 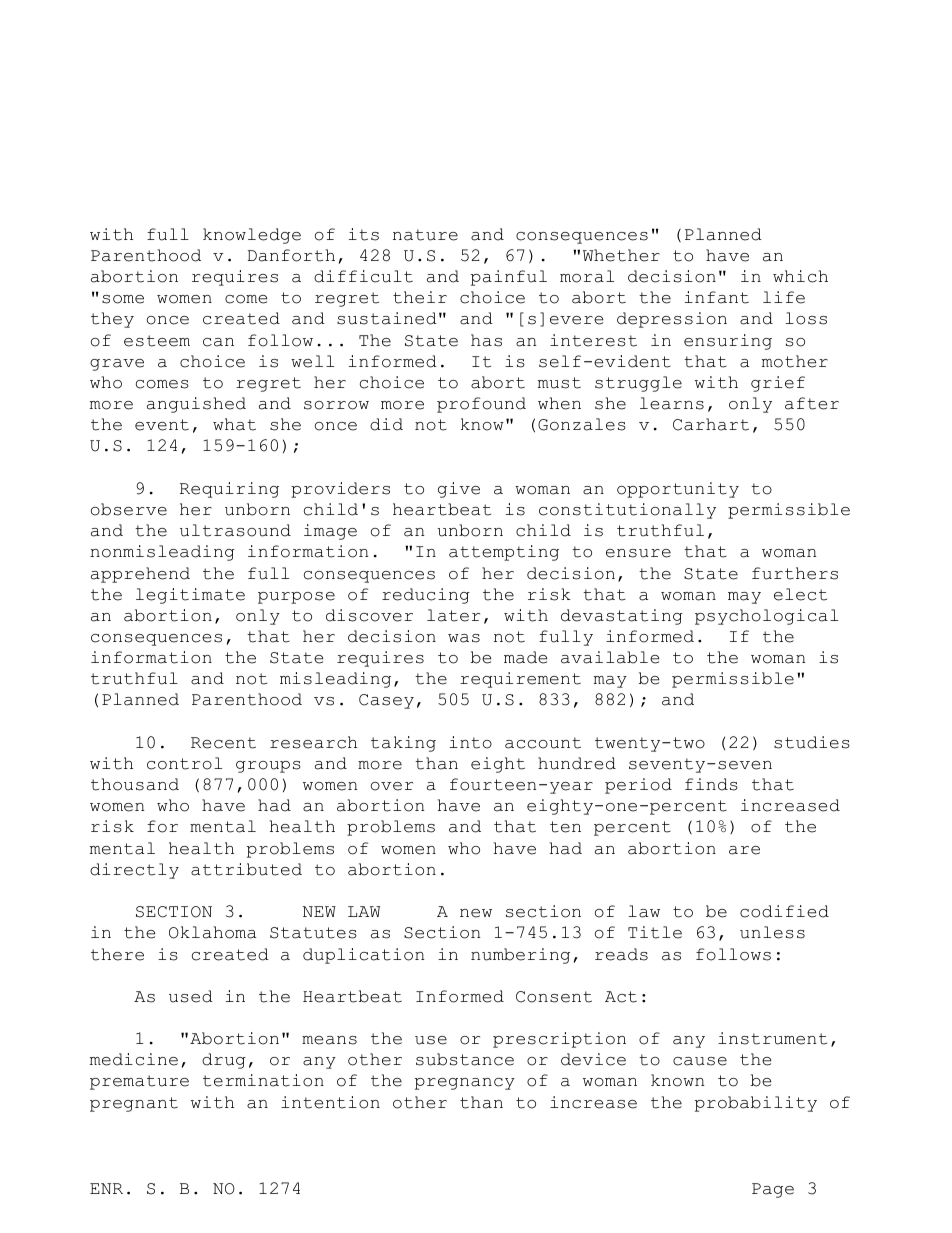 What do you see at coordinates (223, 743) in the screenshot?
I see `Recent` at bounding box center [223, 743].
